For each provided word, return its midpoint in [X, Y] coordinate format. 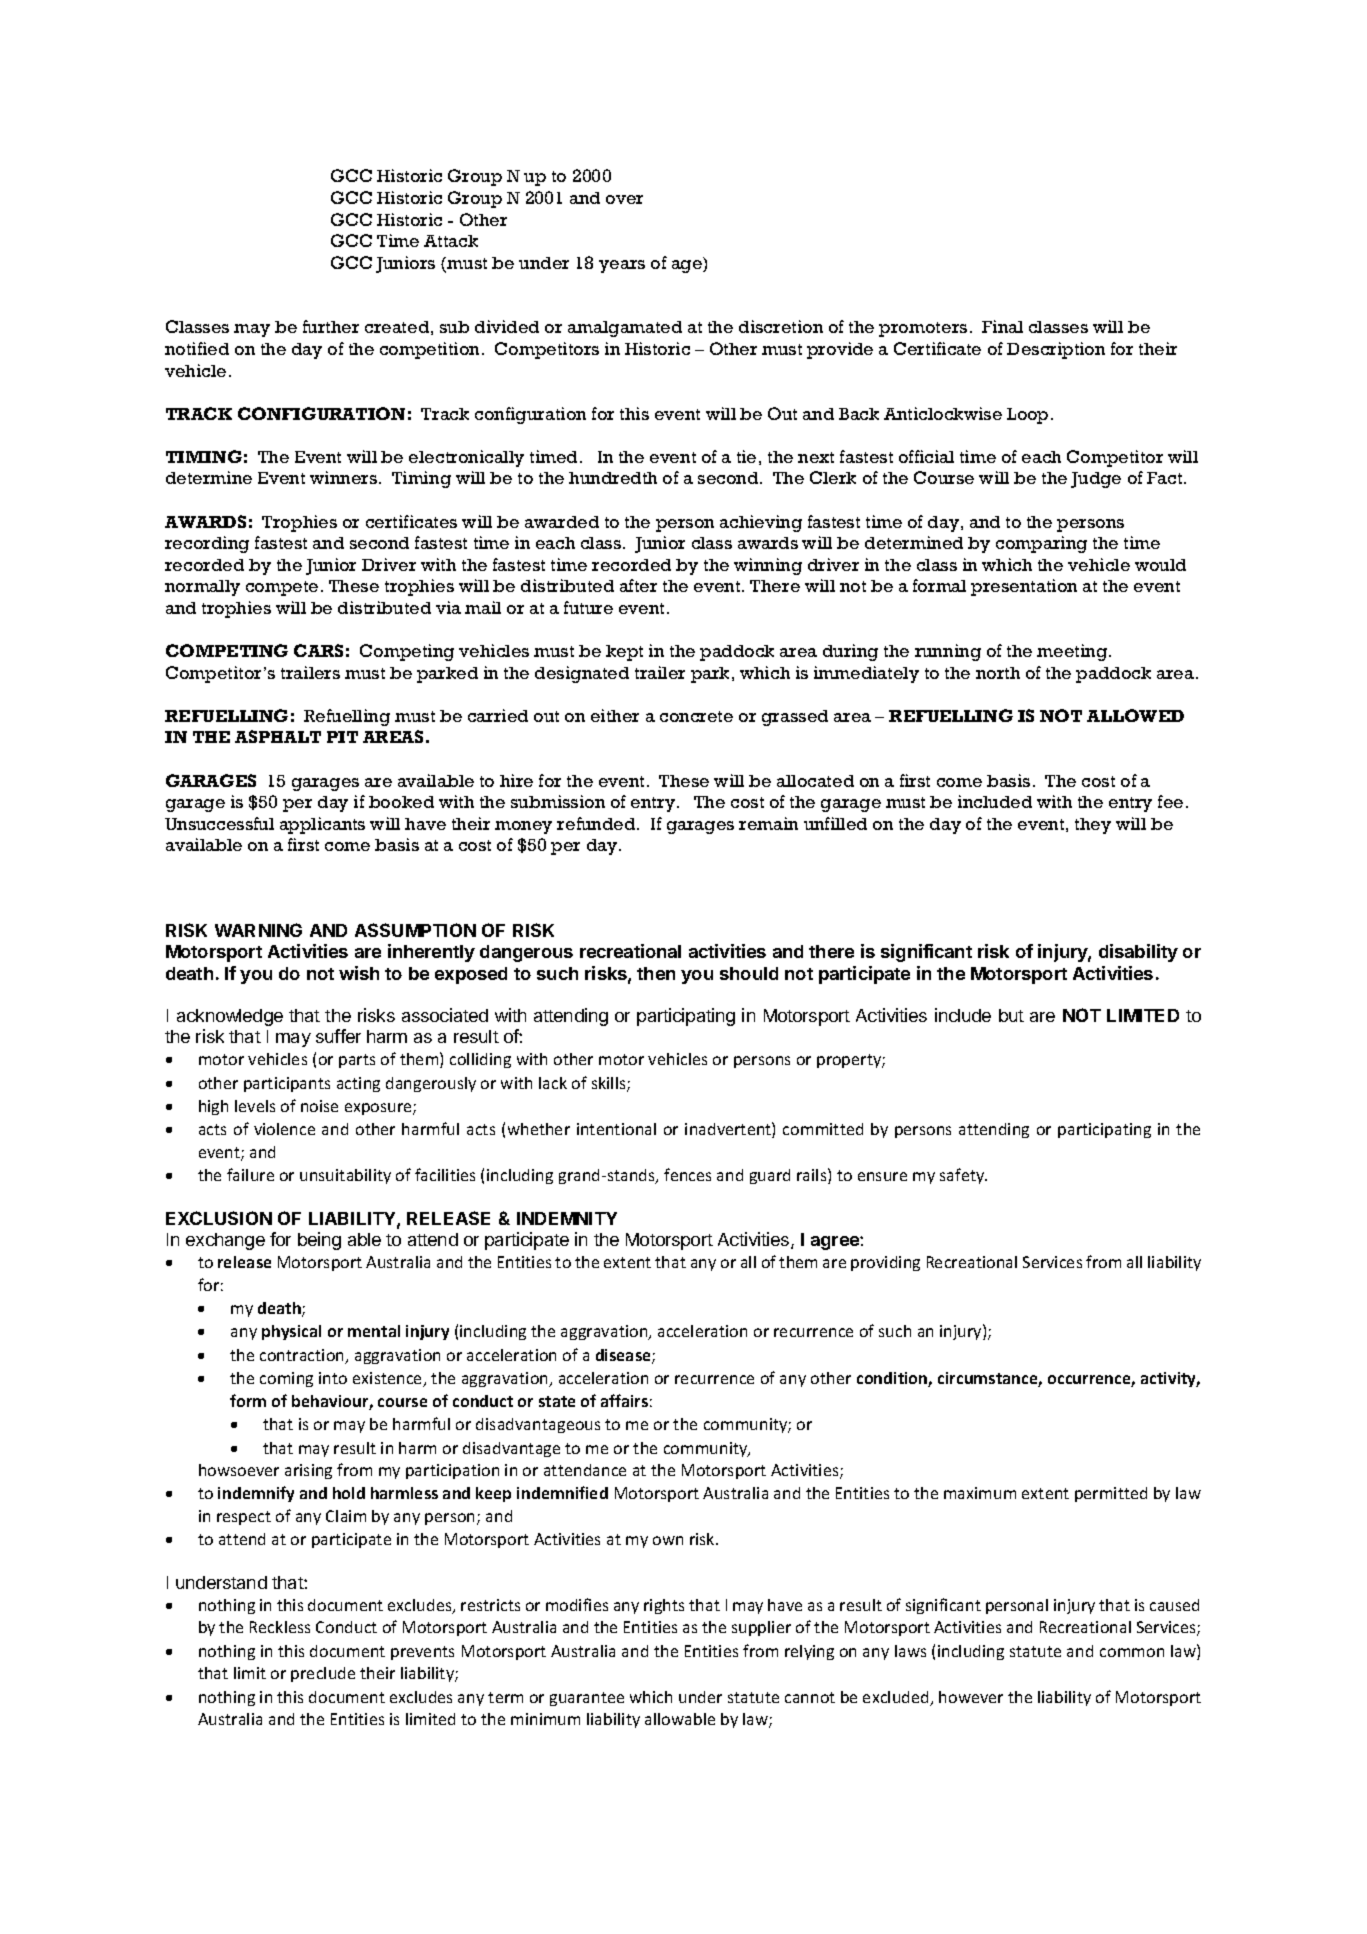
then [656, 973]
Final [1002, 326]
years [622, 266]
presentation [1024, 587]
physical [291, 1332]
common [1132, 1652]
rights [664, 1606]
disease [624, 1356]
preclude [323, 1674]
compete [282, 588]
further [331, 326]
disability [1138, 953]
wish [359, 973]
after [638, 585]
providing [885, 1263]
